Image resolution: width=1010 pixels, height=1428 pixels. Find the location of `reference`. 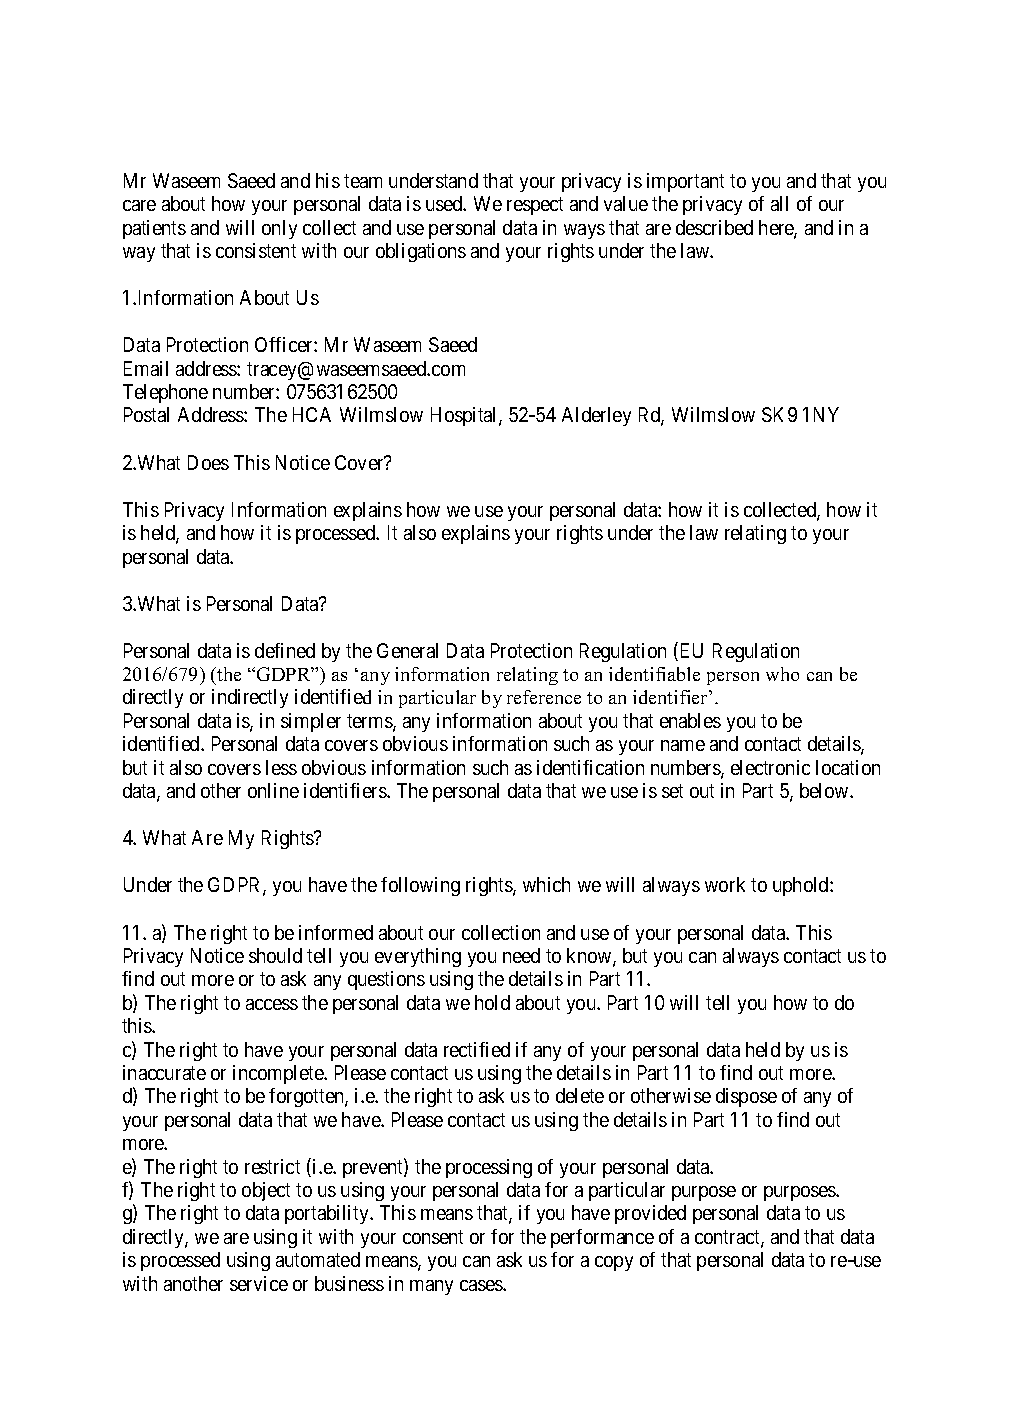

reference is located at coordinates (544, 697).
